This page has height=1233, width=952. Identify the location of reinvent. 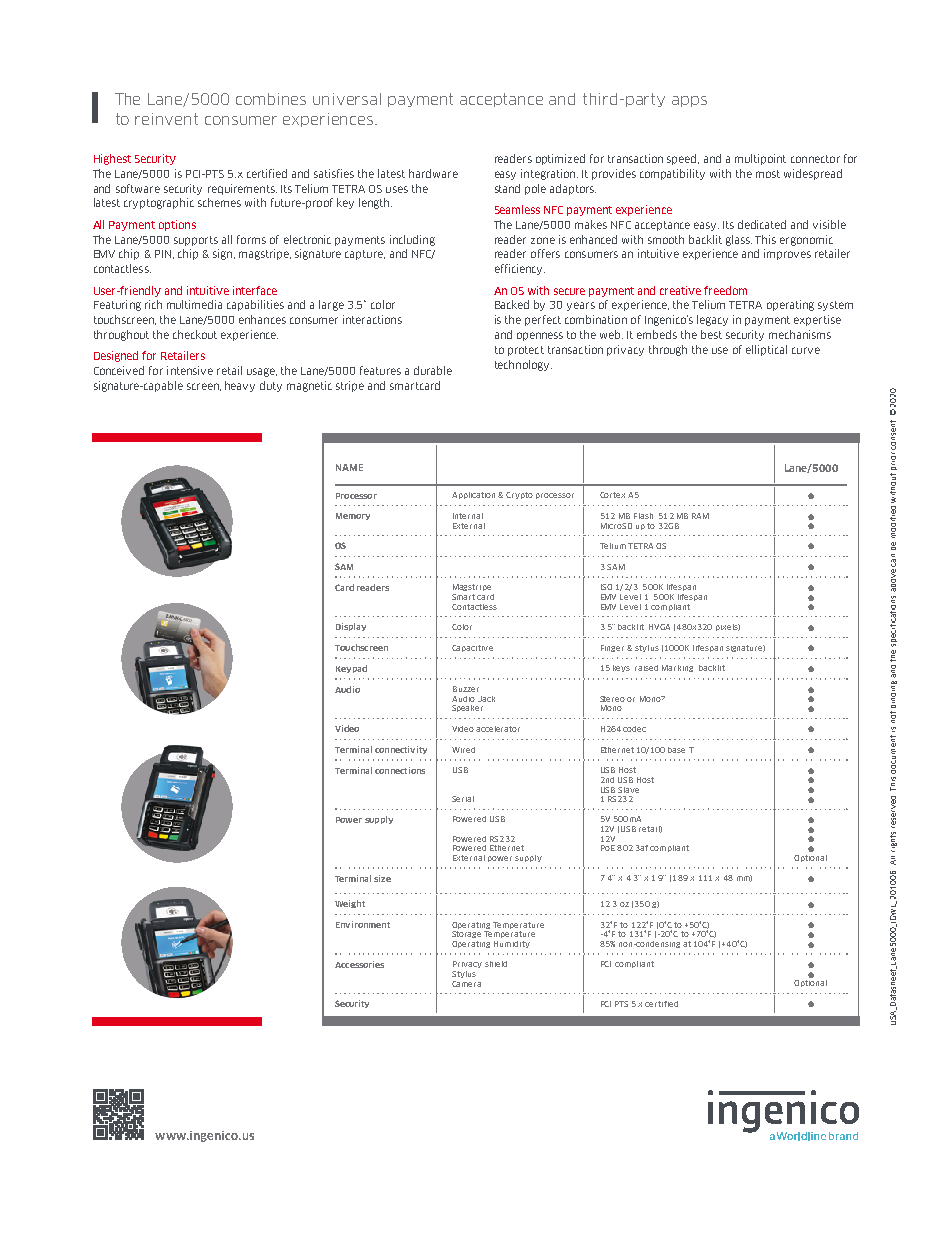
(166, 119).
